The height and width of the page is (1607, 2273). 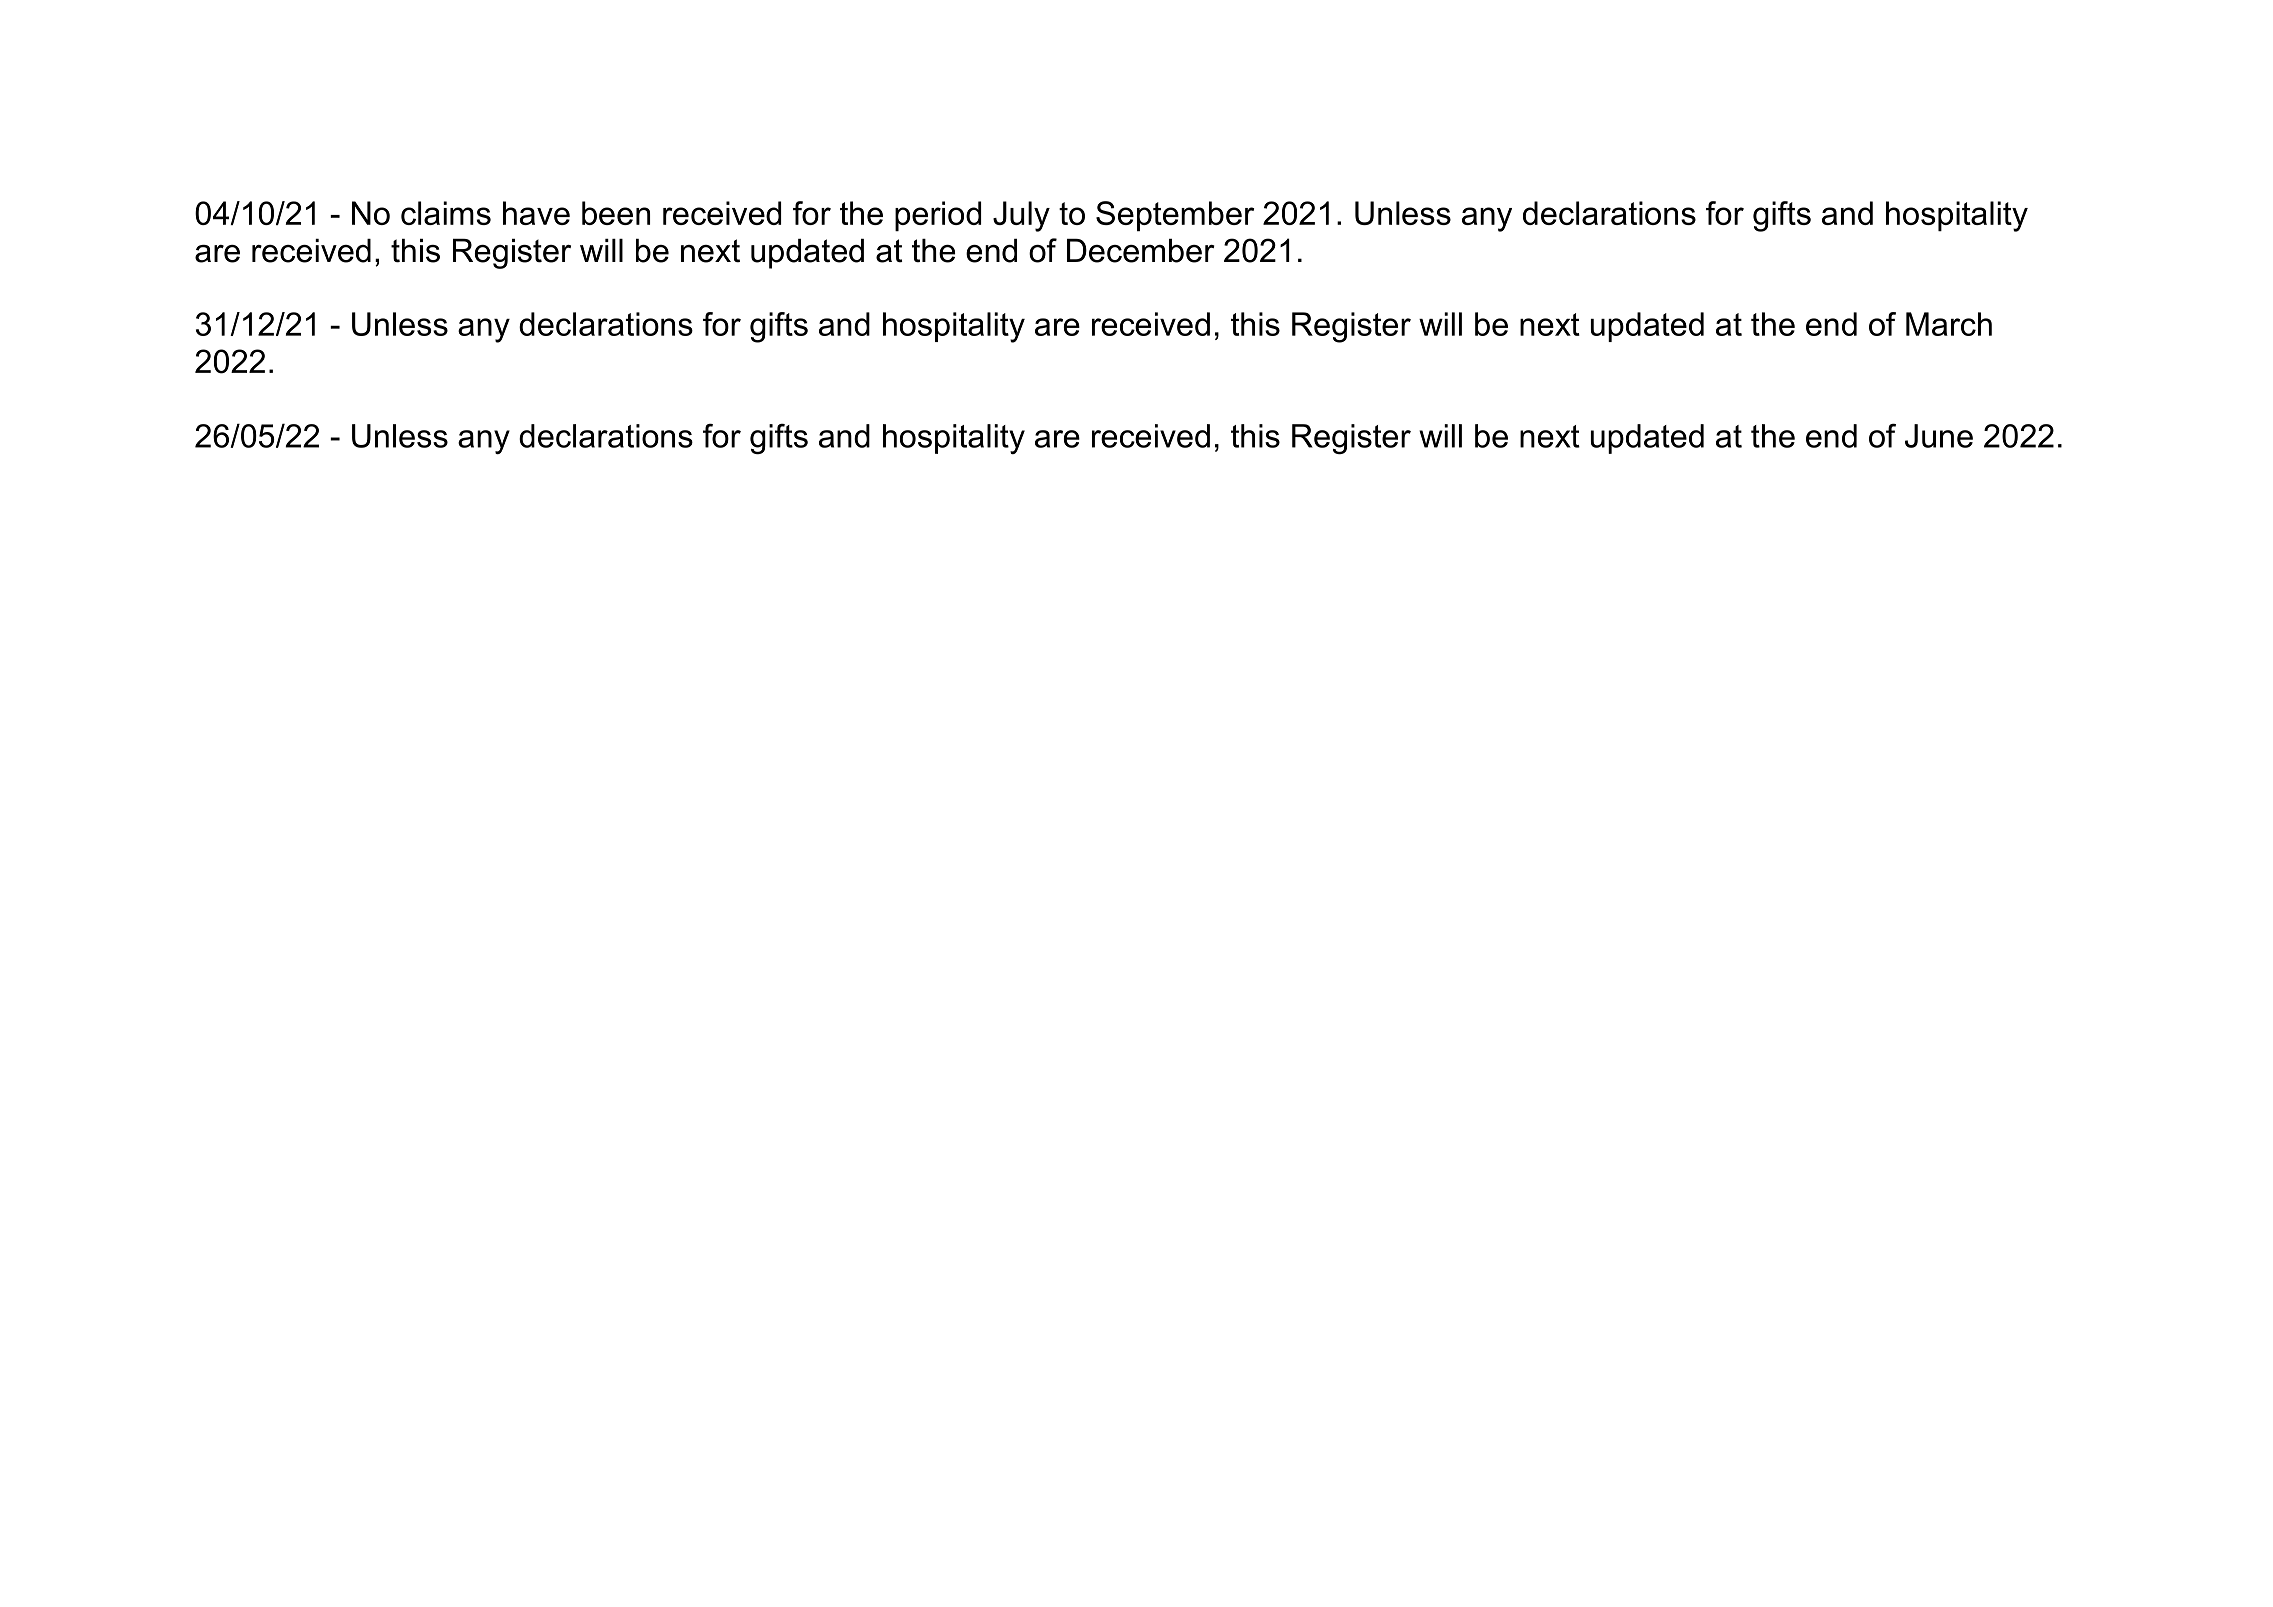 What do you see at coordinates (536, 213) in the page?
I see `have` at bounding box center [536, 213].
